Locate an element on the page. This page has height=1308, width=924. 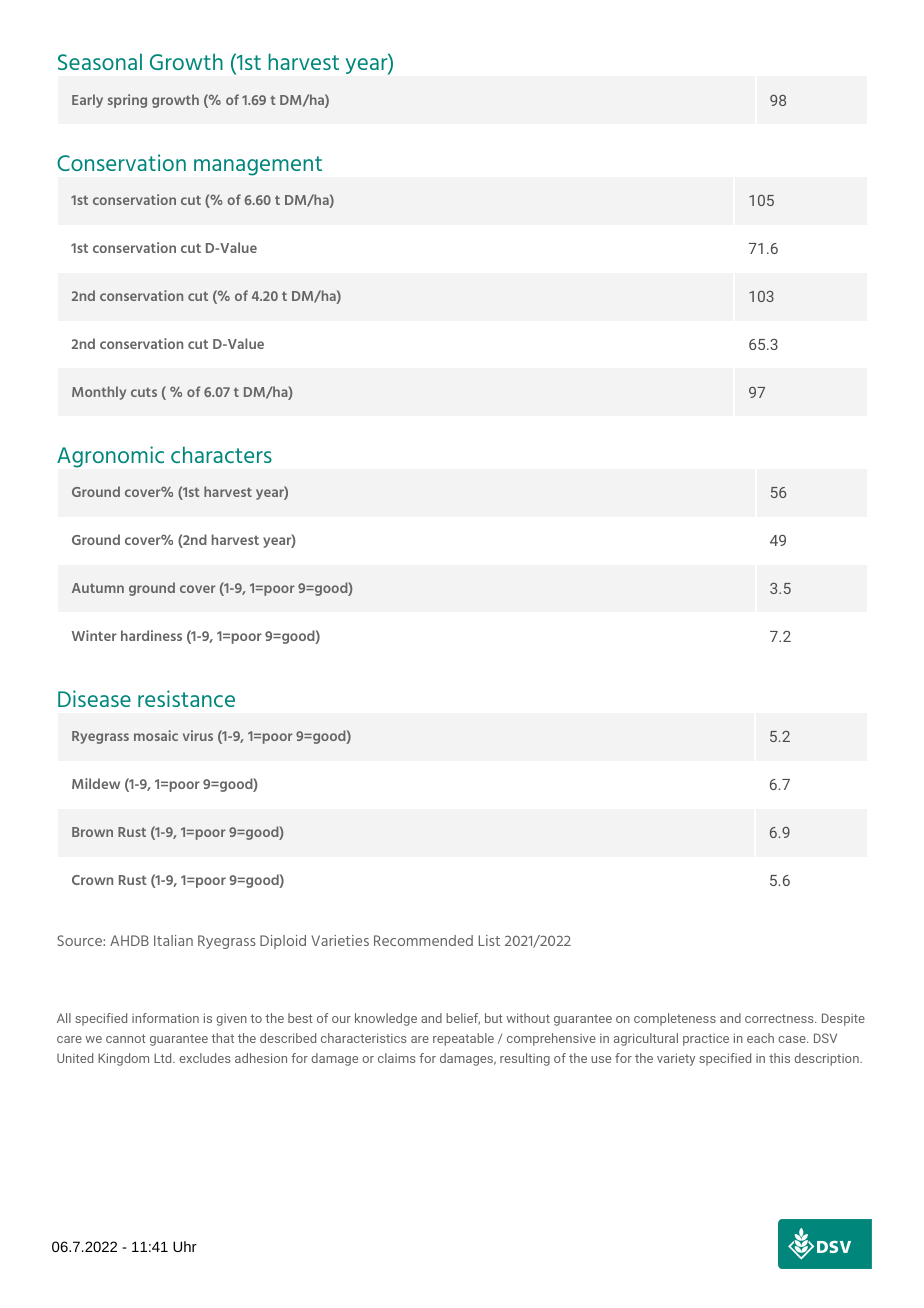
Agronomic is located at coordinates (110, 457).
